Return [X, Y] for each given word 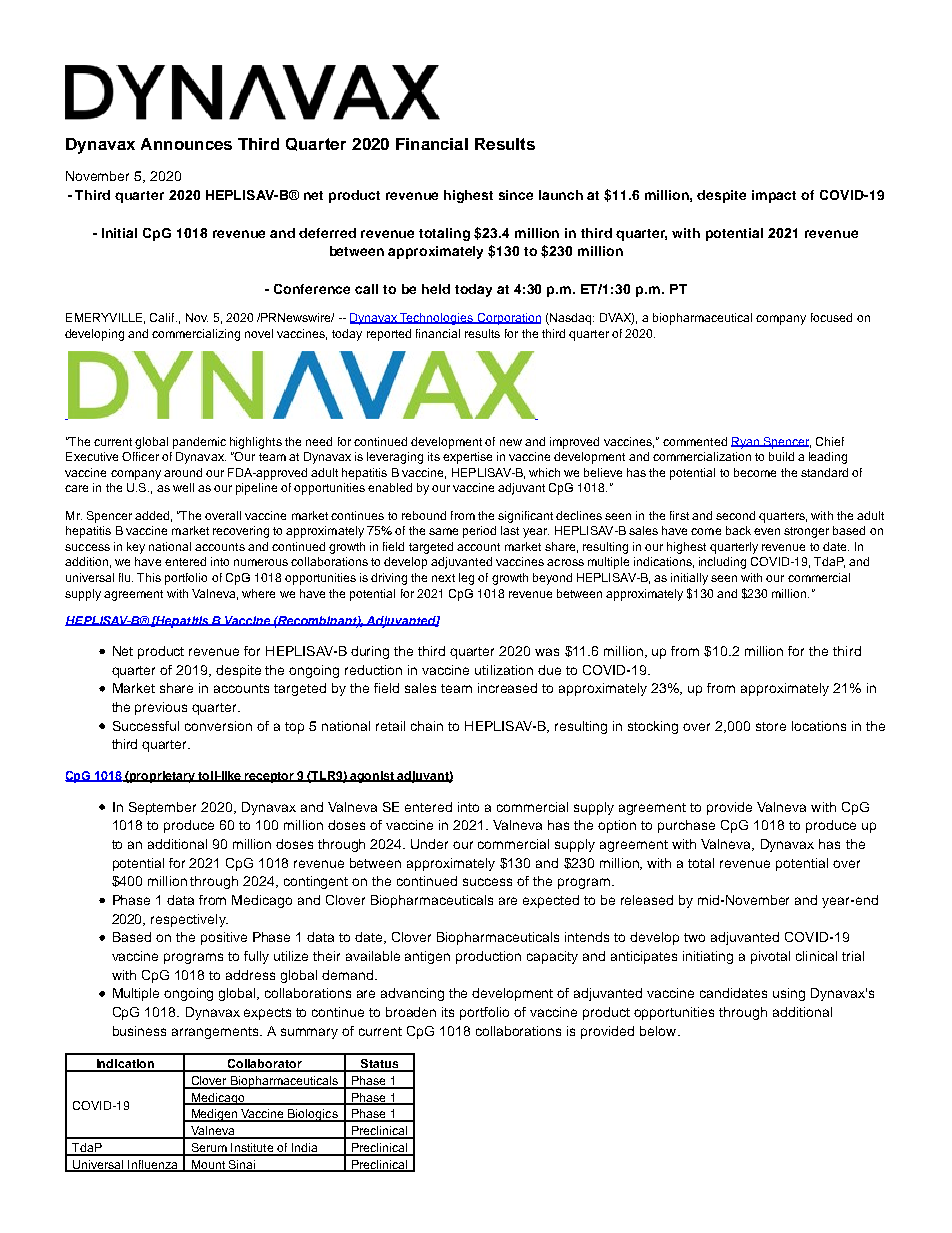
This [149, 577]
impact [774, 196]
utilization [504, 670]
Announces [186, 144]
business [139, 1031]
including [722, 563]
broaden [411, 1012]
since [516, 195]
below [659, 1031]
